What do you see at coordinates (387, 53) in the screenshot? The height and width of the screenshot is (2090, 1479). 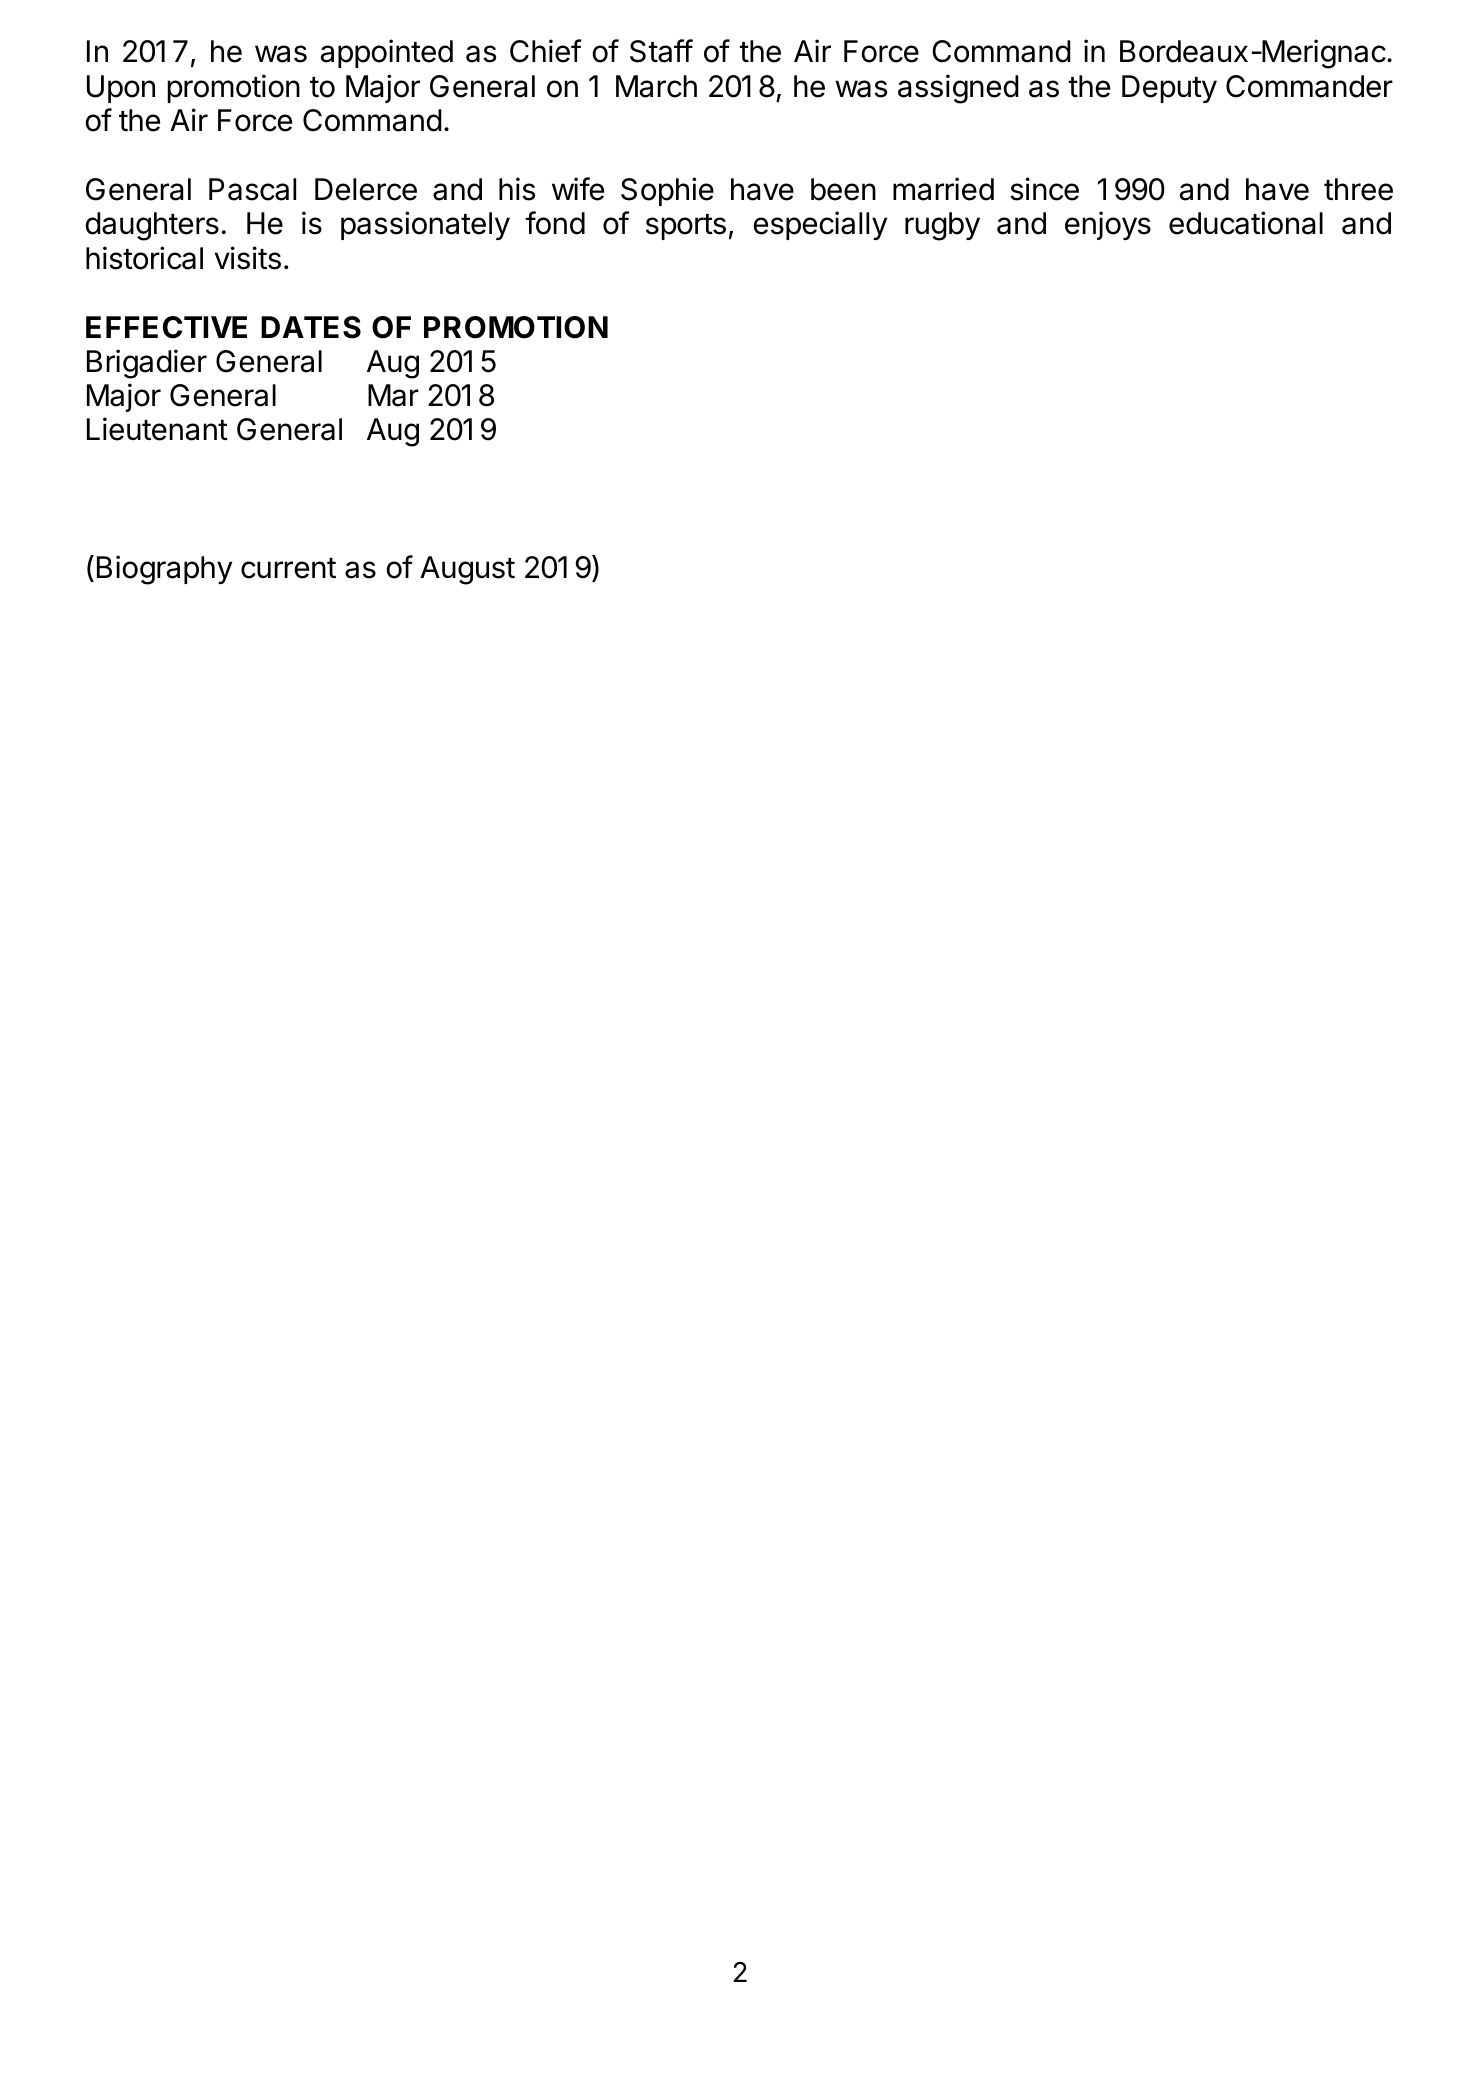 I see `appointed` at bounding box center [387, 53].
